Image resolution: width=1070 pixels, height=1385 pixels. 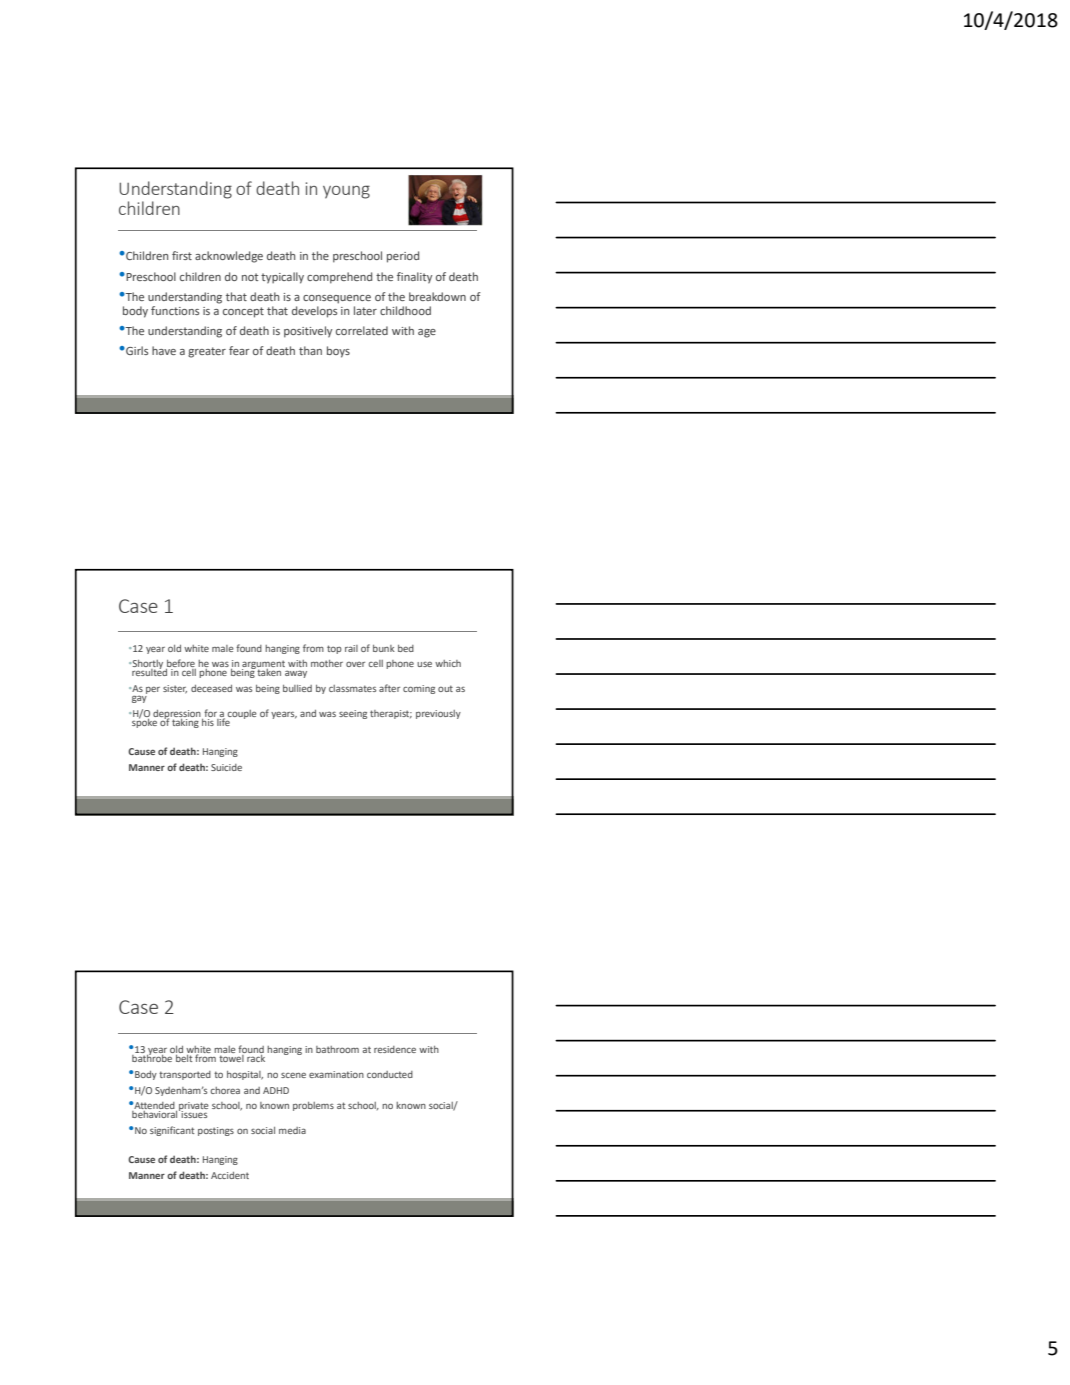 I want to click on first, so click(x=182, y=255).
